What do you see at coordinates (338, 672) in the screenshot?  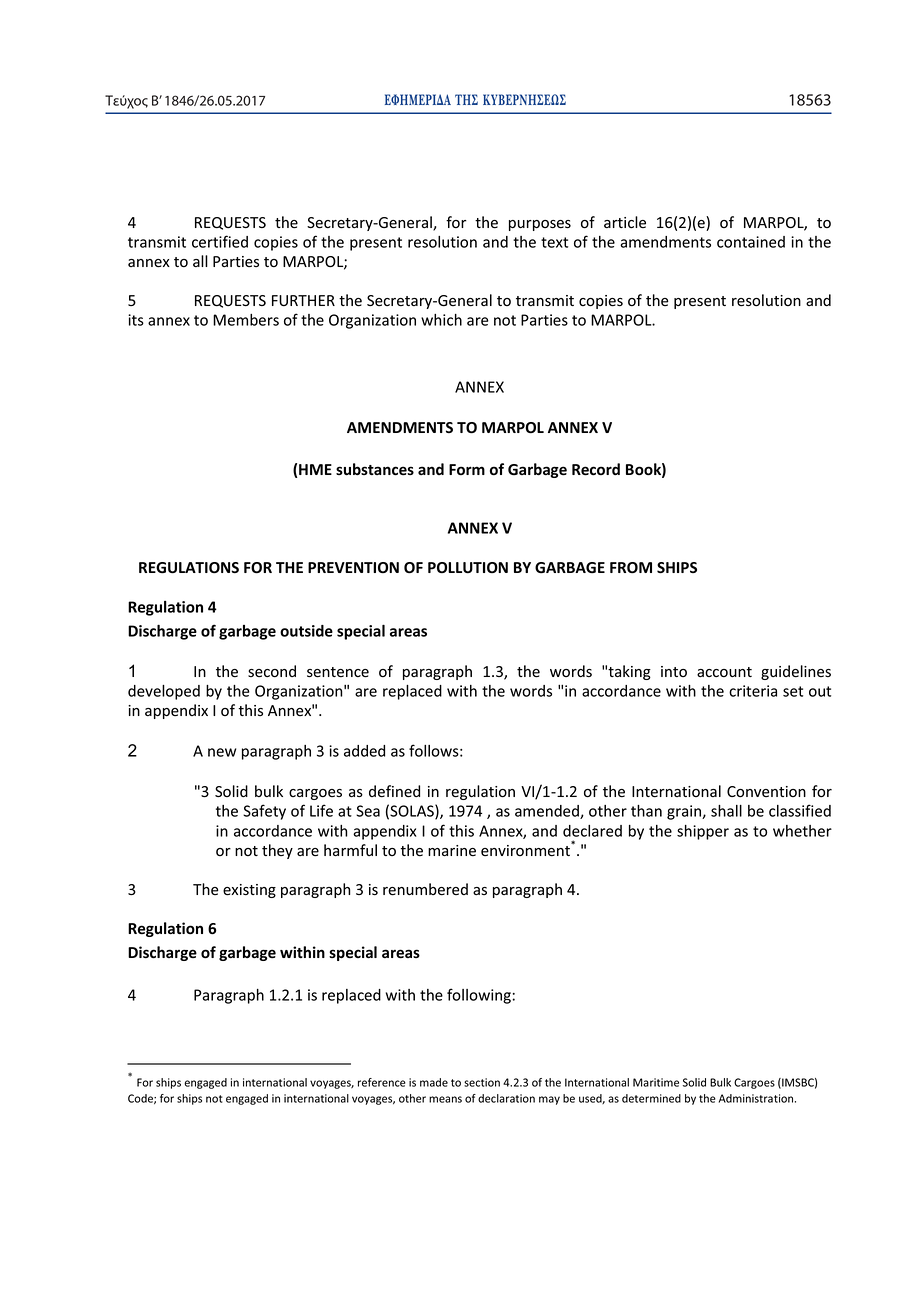 I see `sentence` at bounding box center [338, 672].
